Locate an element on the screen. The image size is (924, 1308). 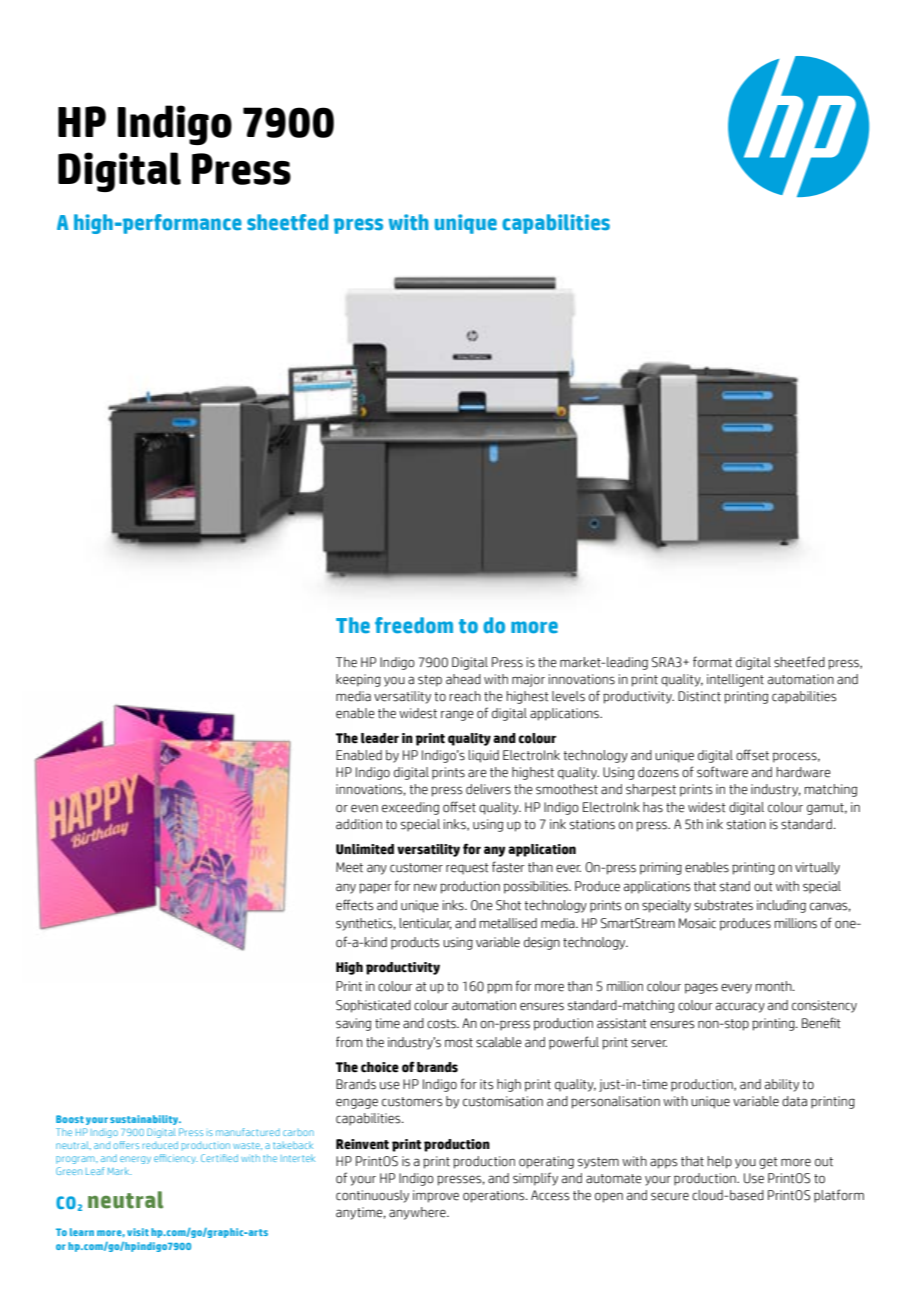
format is located at coordinates (712, 661).
